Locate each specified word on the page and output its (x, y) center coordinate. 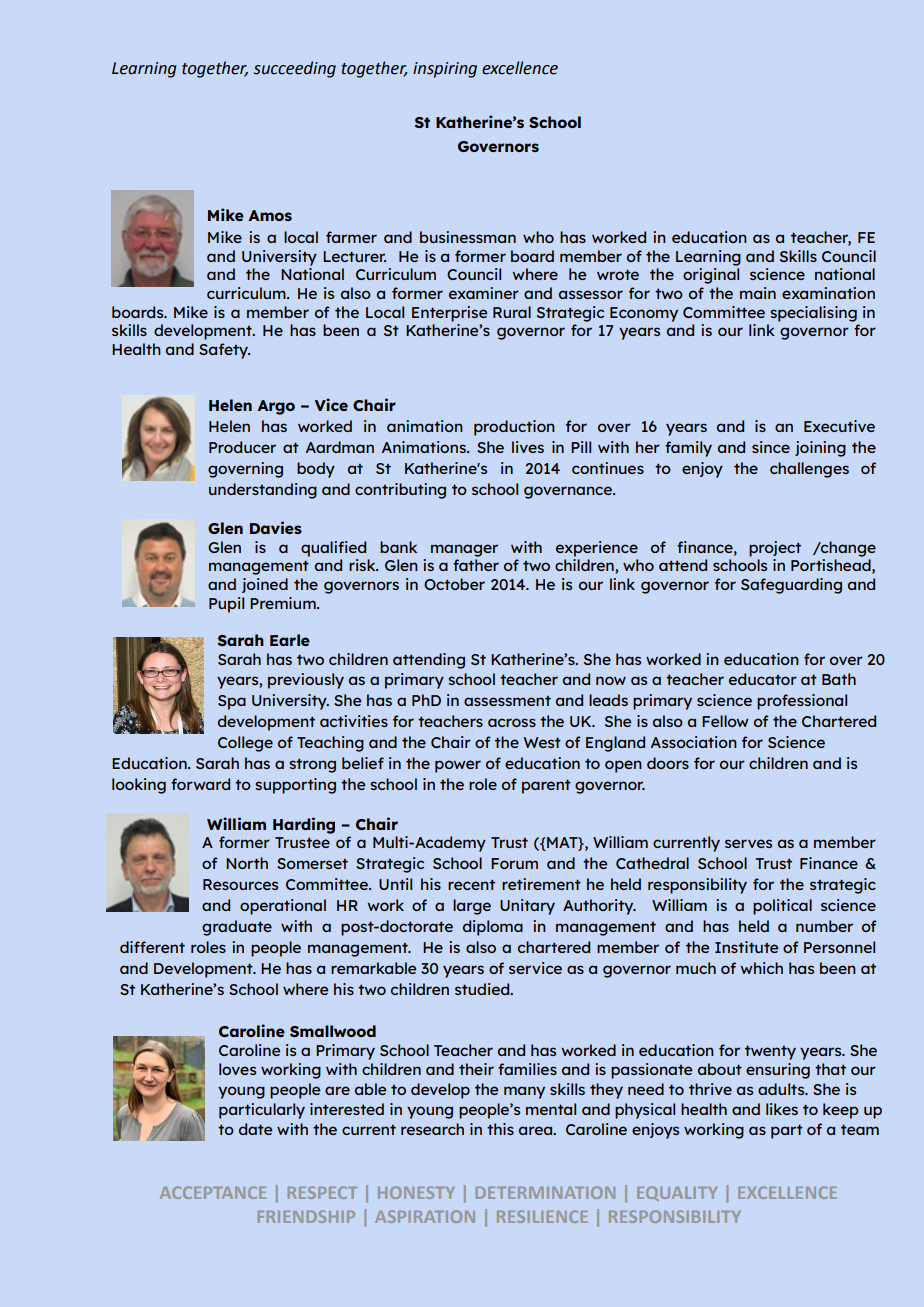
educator (763, 679)
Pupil (226, 605)
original (711, 276)
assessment (507, 700)
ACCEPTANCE (213, 1192)
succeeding (295, 69)
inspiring (445, 70)
